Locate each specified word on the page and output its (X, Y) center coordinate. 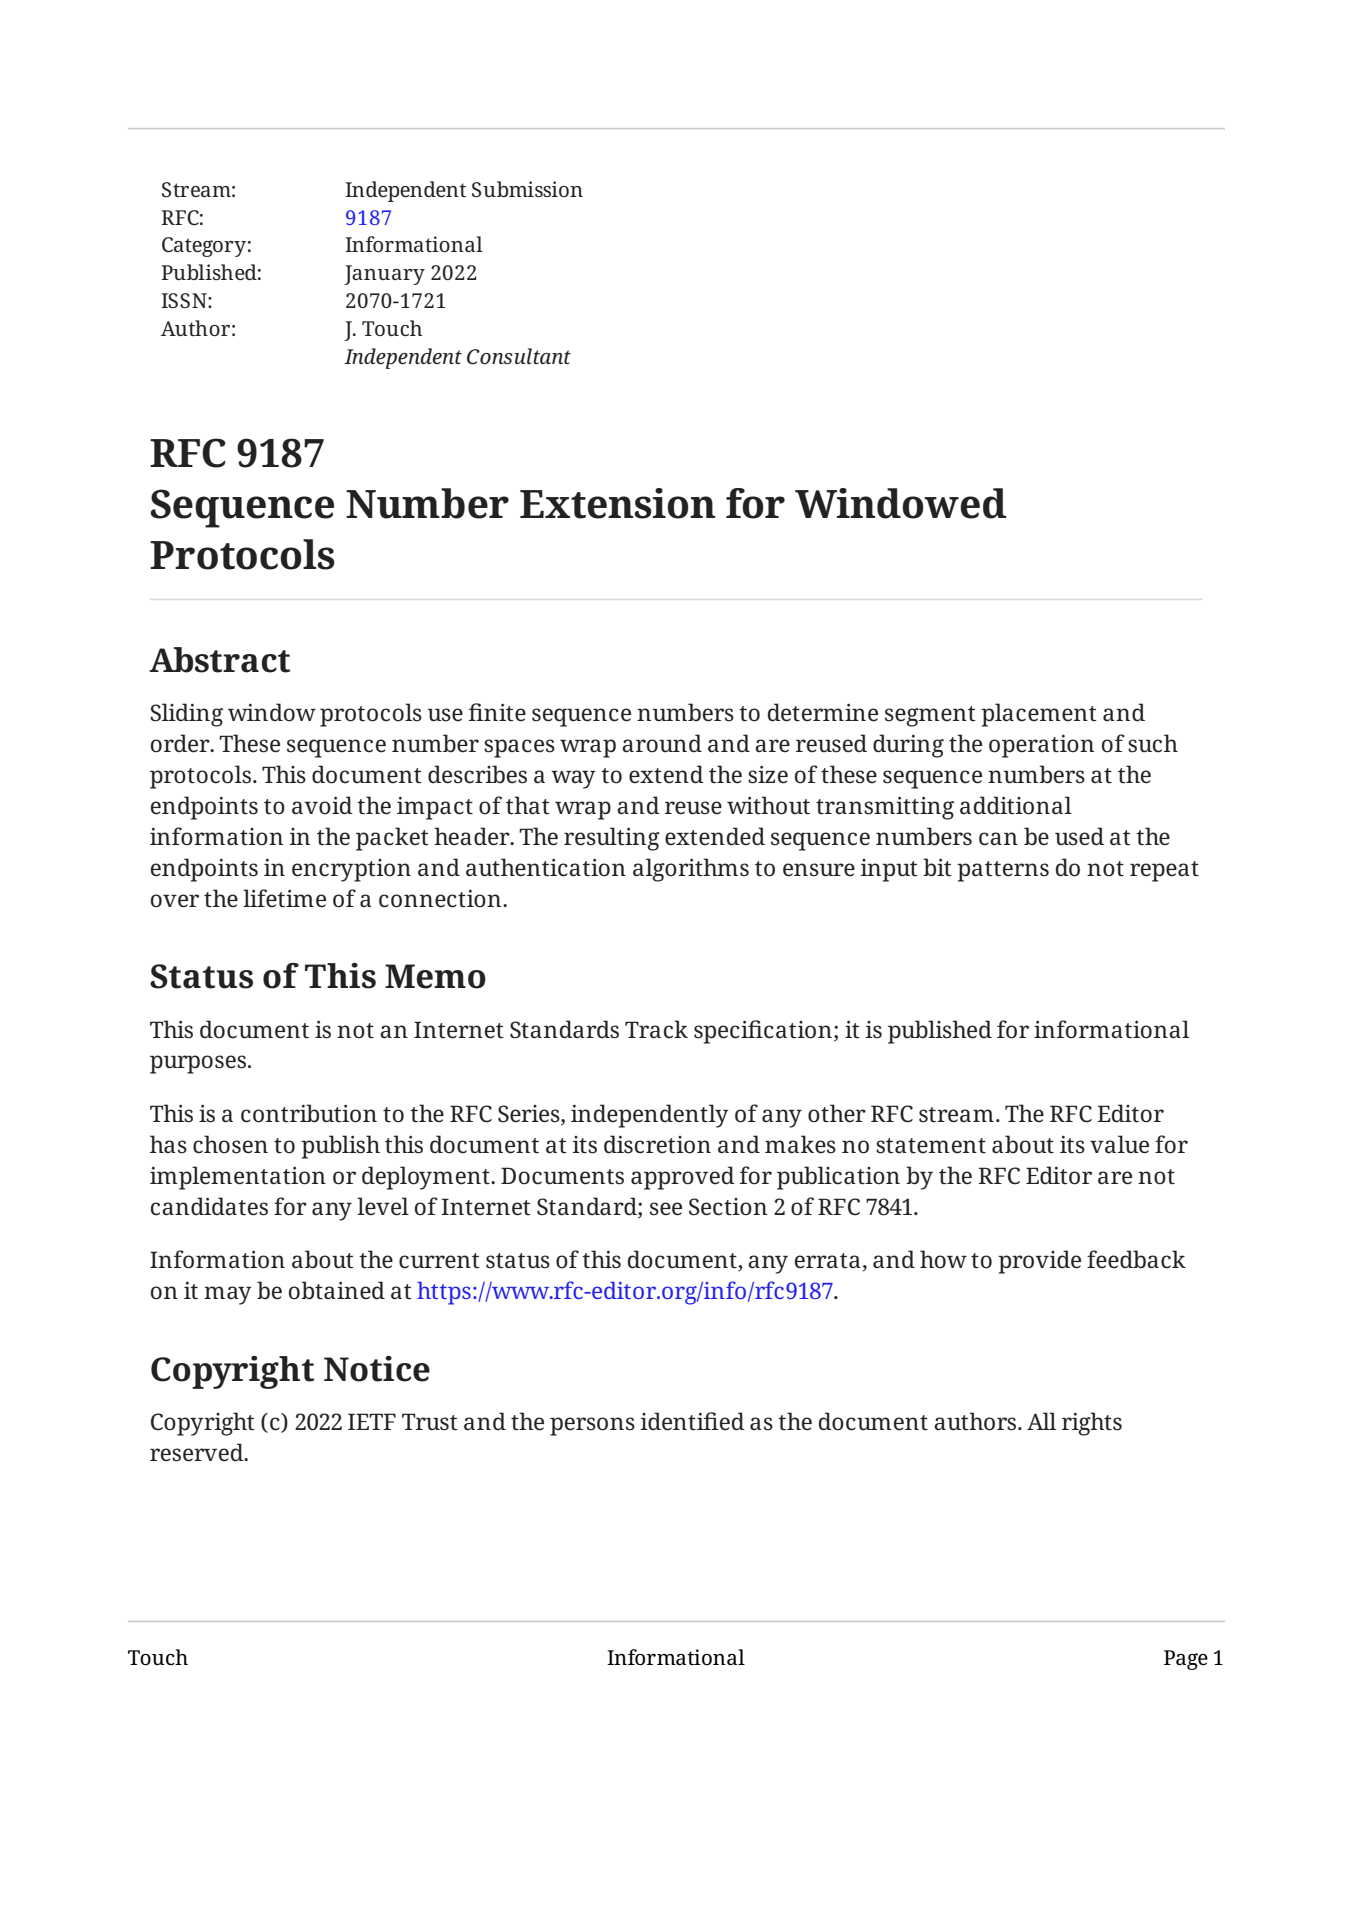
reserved (198, 1452)
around (662, 743)
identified (692, 1421)
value (1119, 1144)
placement (1039, 715)
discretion (657, 1144)
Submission (527, 189)
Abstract (219, 660)
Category (204, 247)
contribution (309, 1113)
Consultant (519, 356)
